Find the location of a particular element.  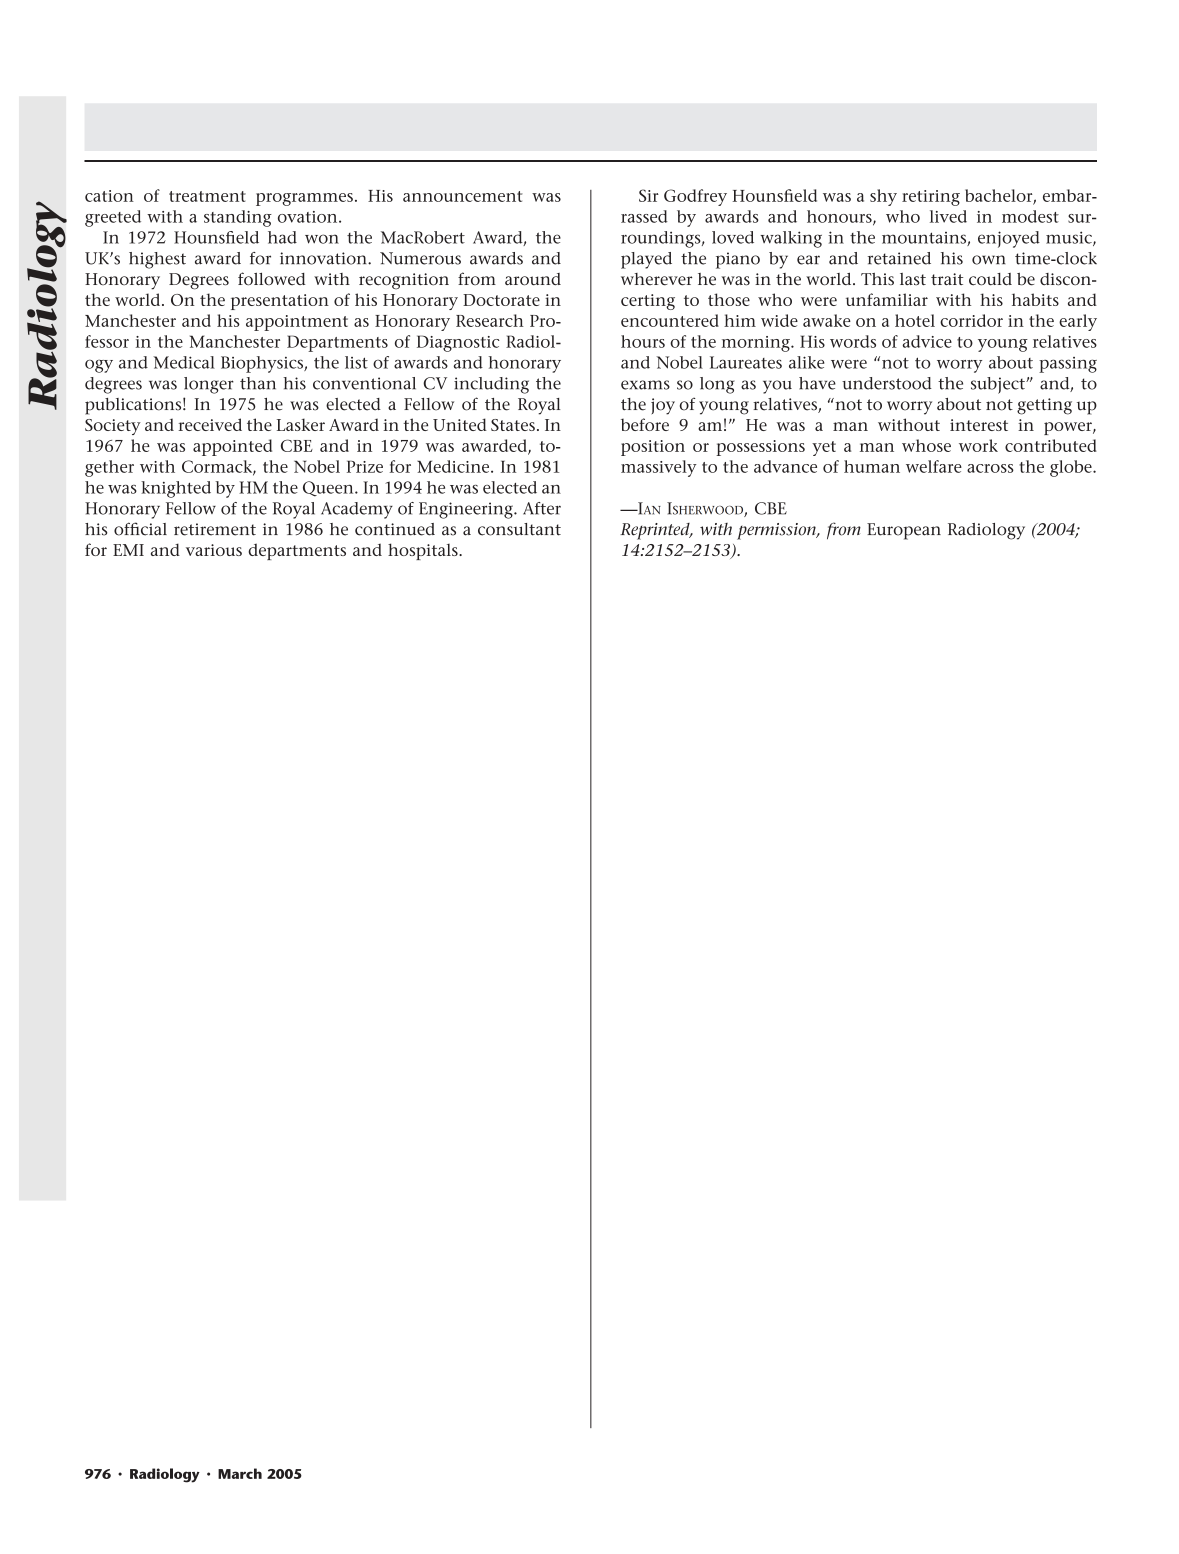

European is located at coordinates (904, 531).
